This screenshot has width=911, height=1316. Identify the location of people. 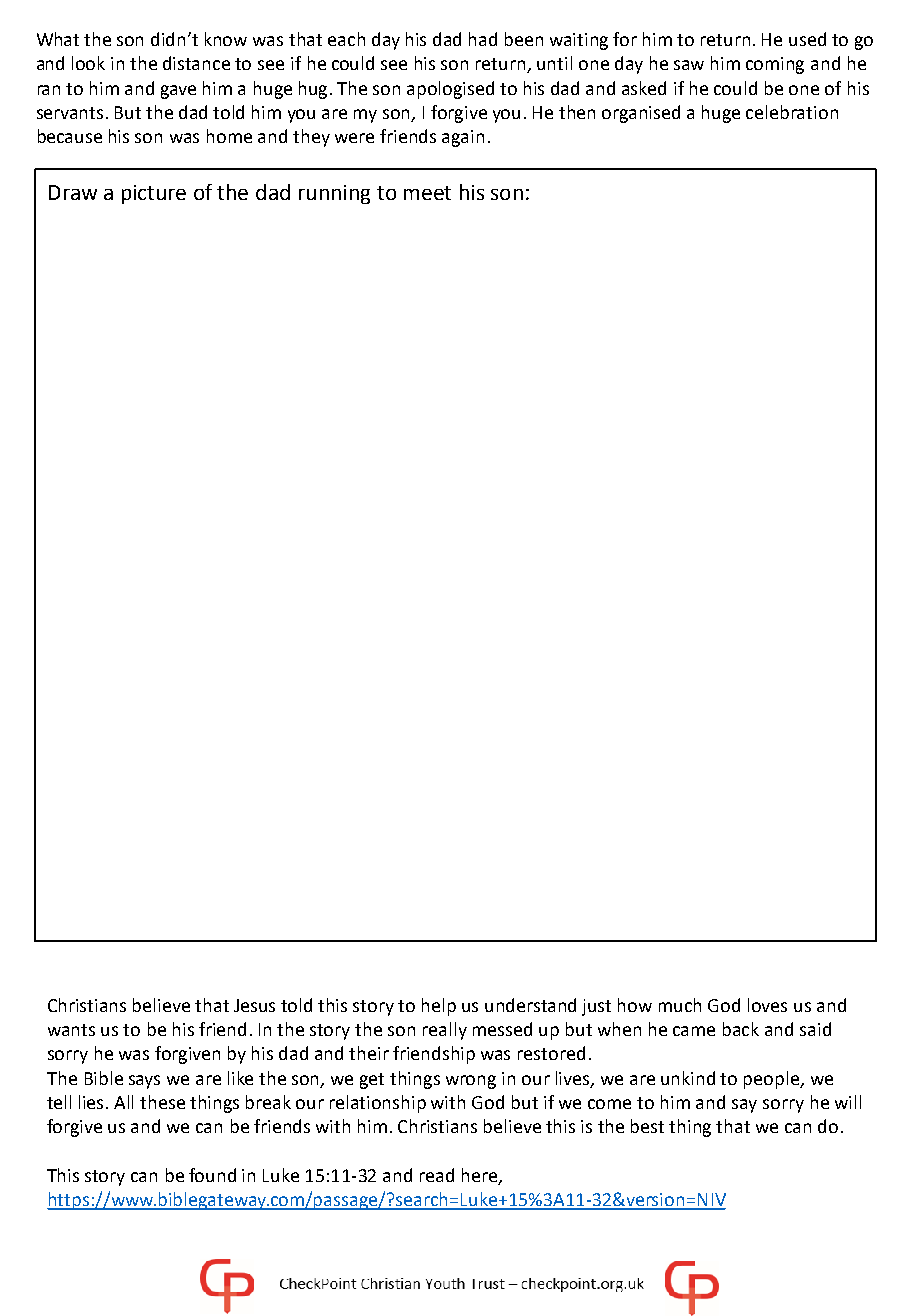
(773, 1080).
